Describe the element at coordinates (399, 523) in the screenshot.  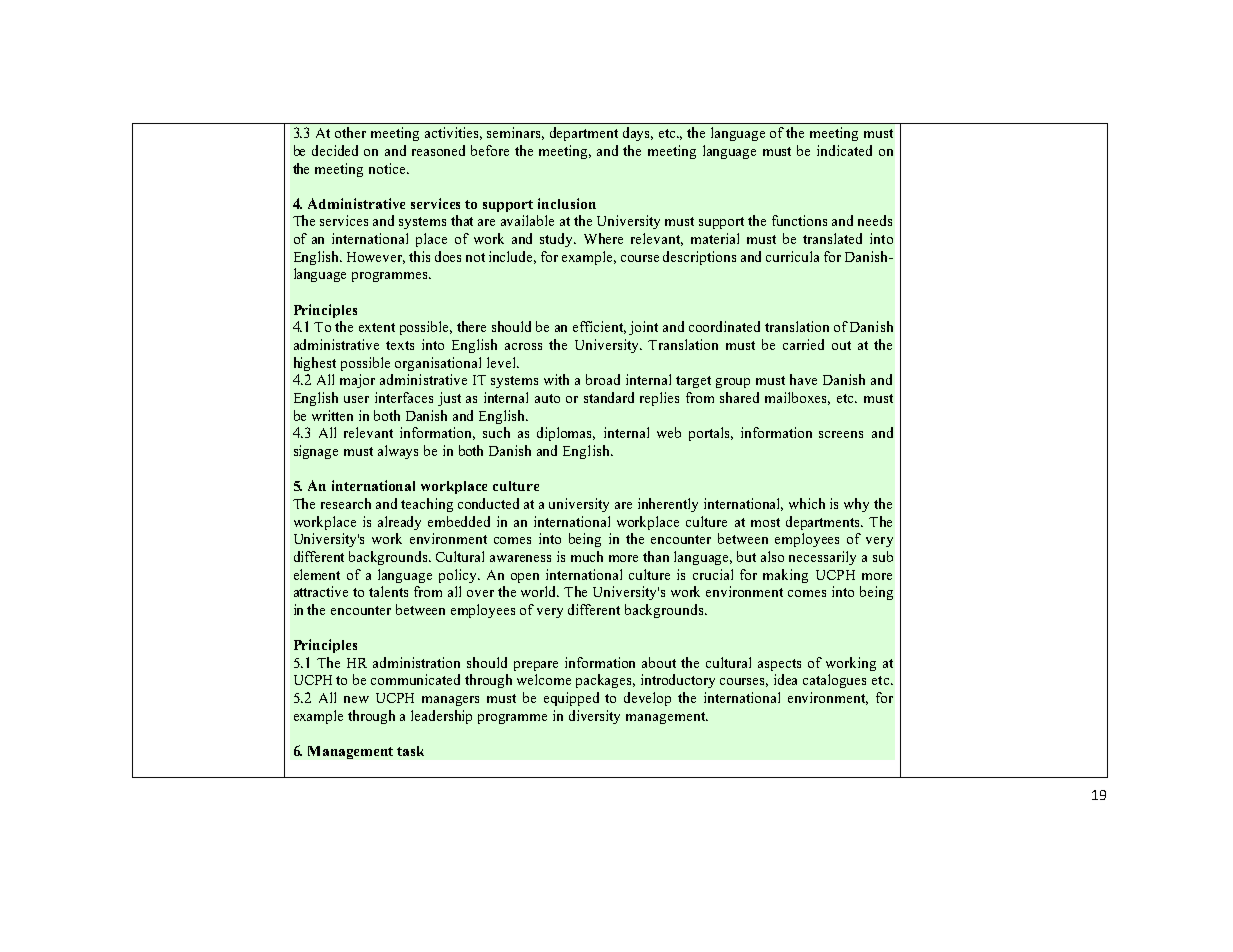
I see `already` at that location.
